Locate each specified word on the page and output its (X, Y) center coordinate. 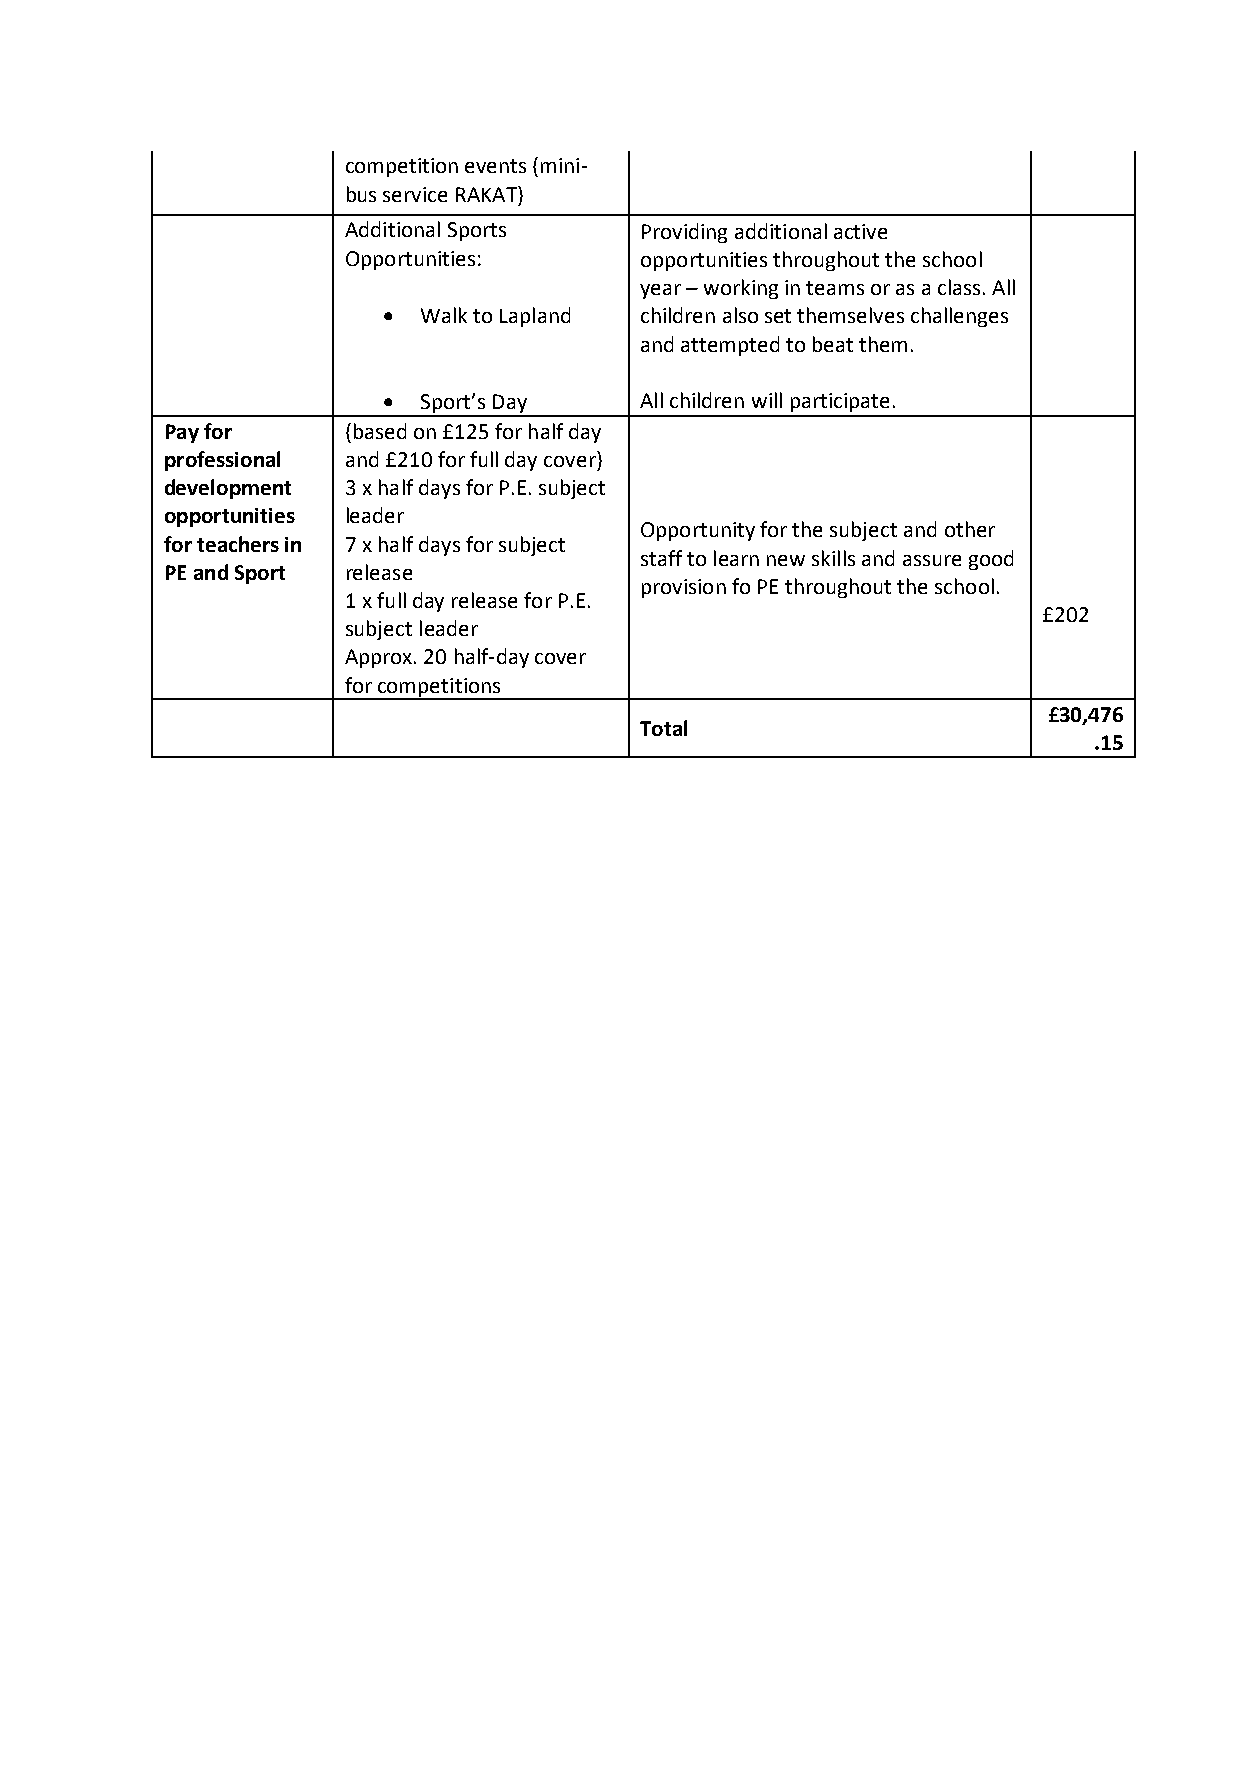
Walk (444, 315)
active (860, 231)
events (495, 166)
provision (684, 588)
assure (932, 560)
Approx (380, 658)
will (767, 400)
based (380, 431)
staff (661, 558)
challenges (959, 317)
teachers (238, 544)
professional (222, 461)
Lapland (535, 317)
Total (663, 728)
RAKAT (487, 194)
